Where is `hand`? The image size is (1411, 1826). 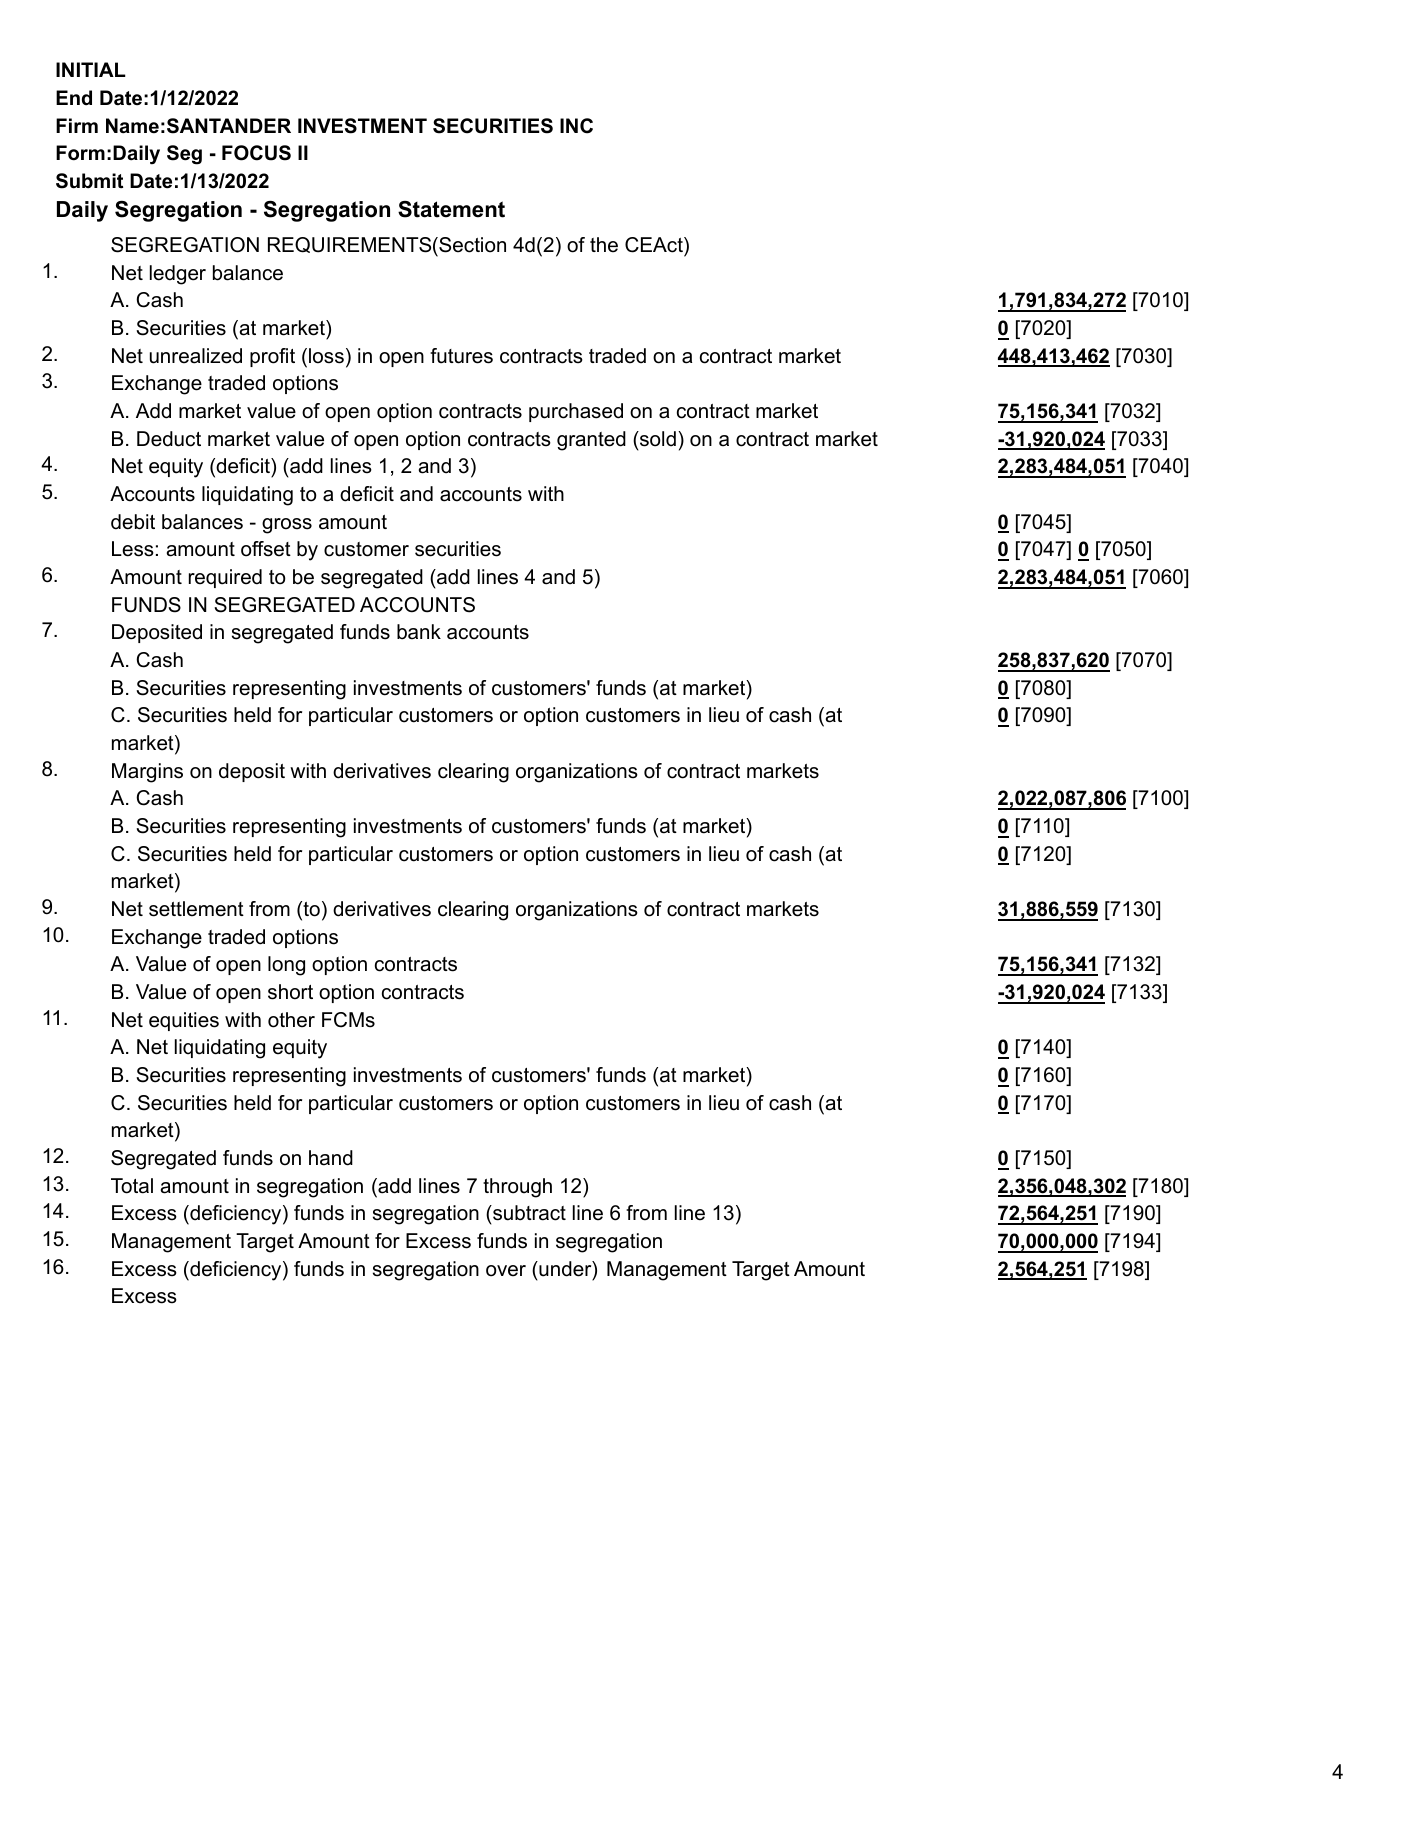
hand is located at coordinates (331, 1158).
